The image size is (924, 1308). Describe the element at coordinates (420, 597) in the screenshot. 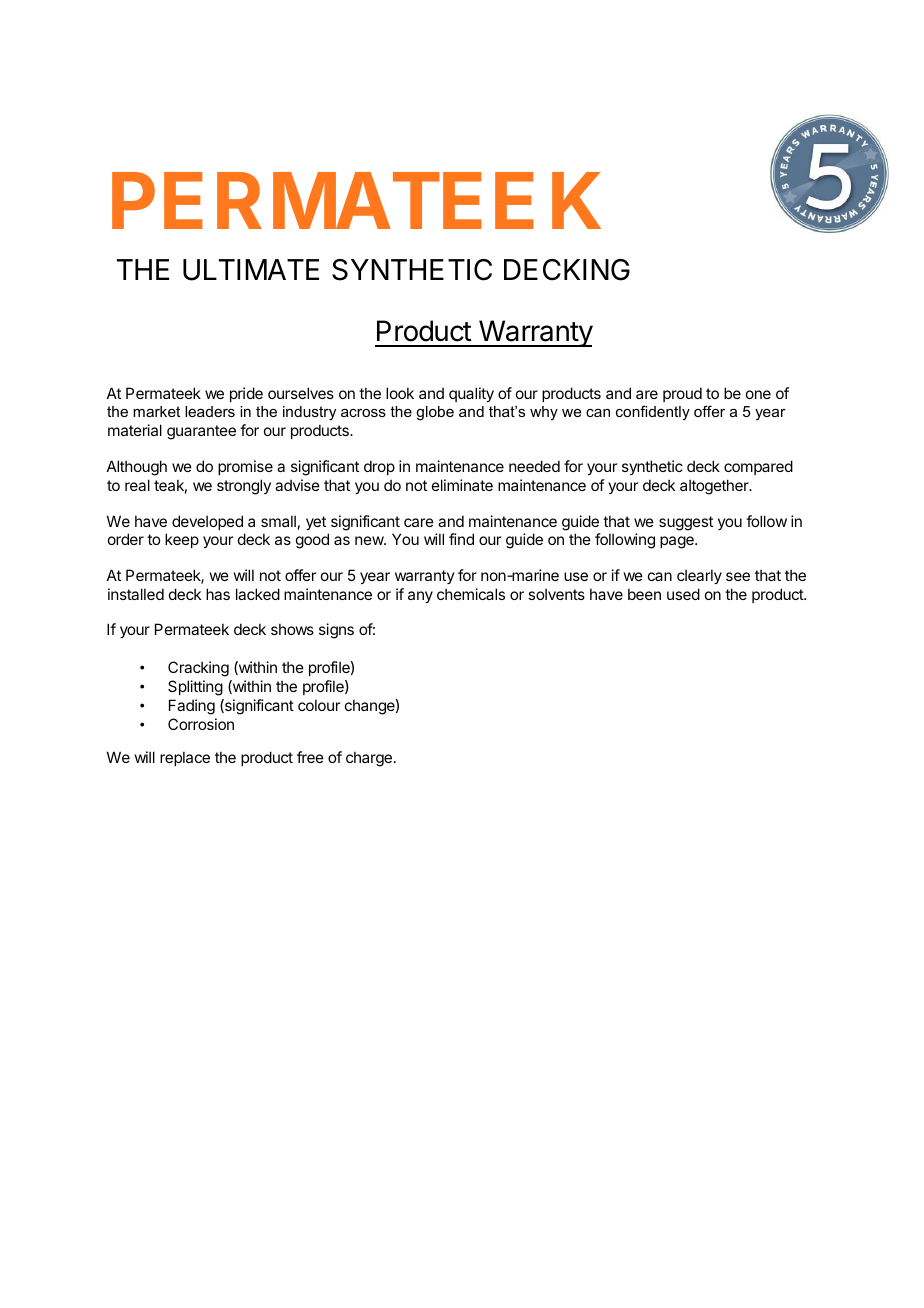

I see `any` at that location.
